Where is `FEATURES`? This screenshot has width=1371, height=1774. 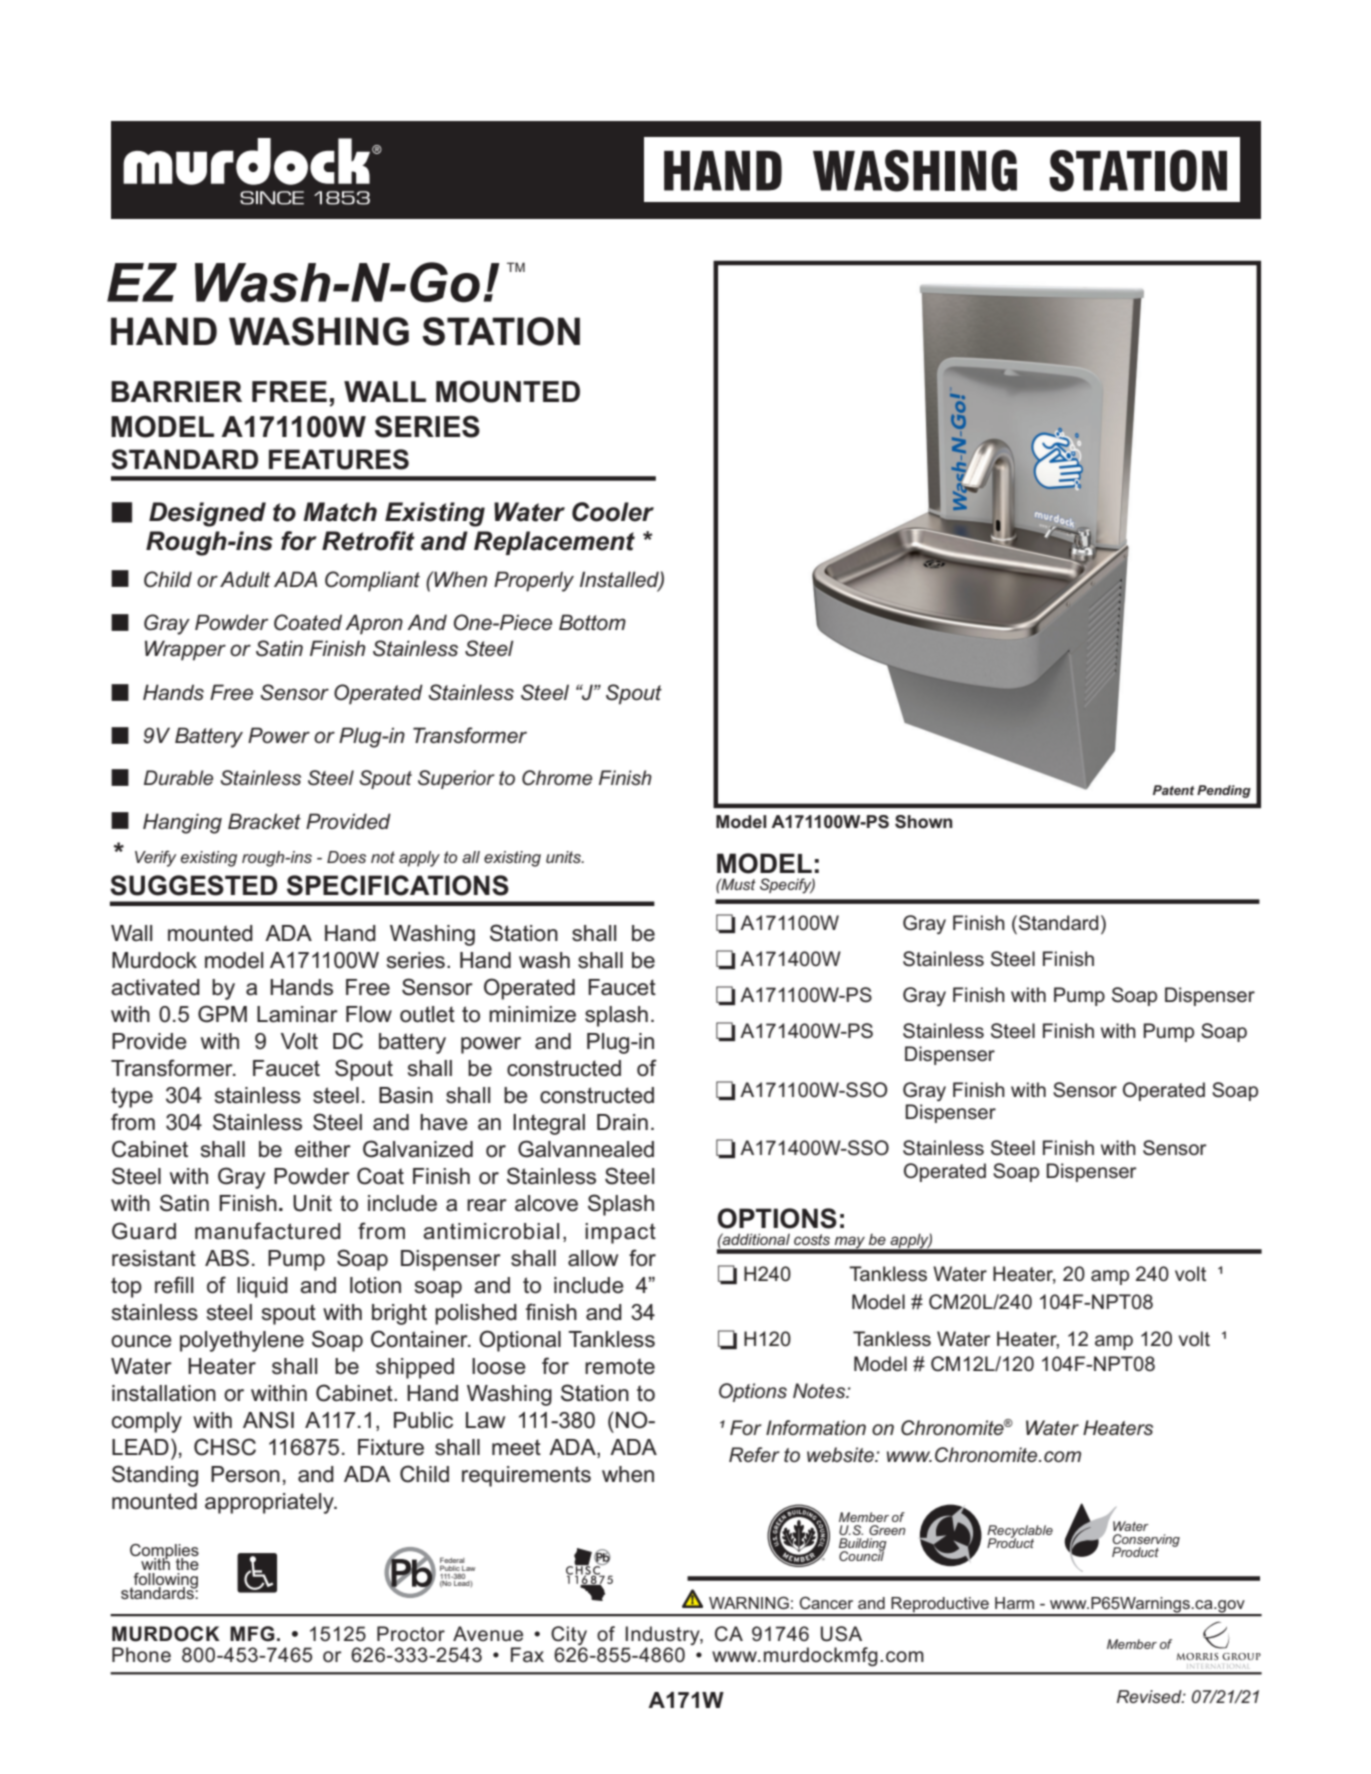
FEATURES is located at coordinates (339, 459).
